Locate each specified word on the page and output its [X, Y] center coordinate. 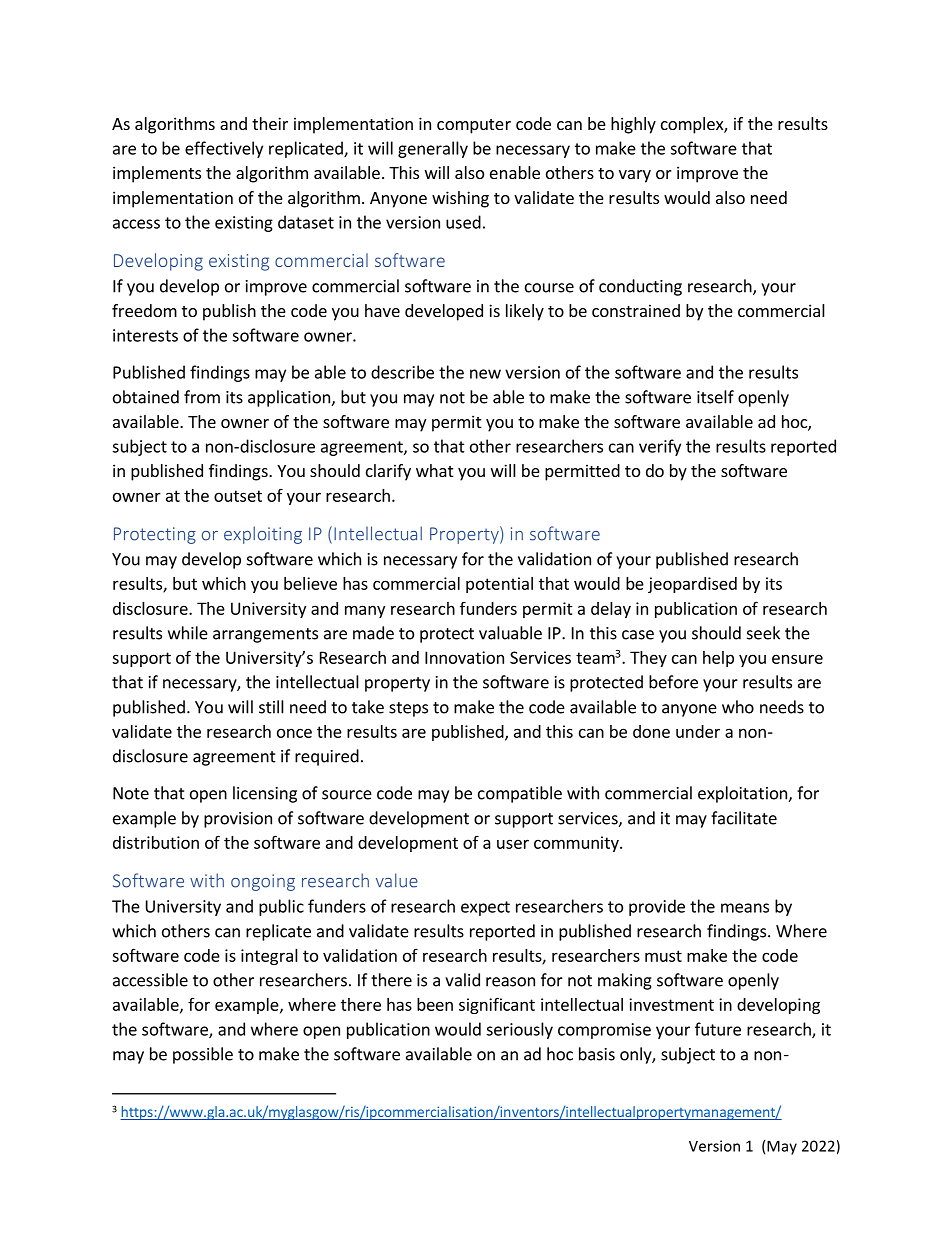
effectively [224, 149]
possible [203, 1055]
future [718, 1029]
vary [635, 176]
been [435, 1004]
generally [433, 149]
